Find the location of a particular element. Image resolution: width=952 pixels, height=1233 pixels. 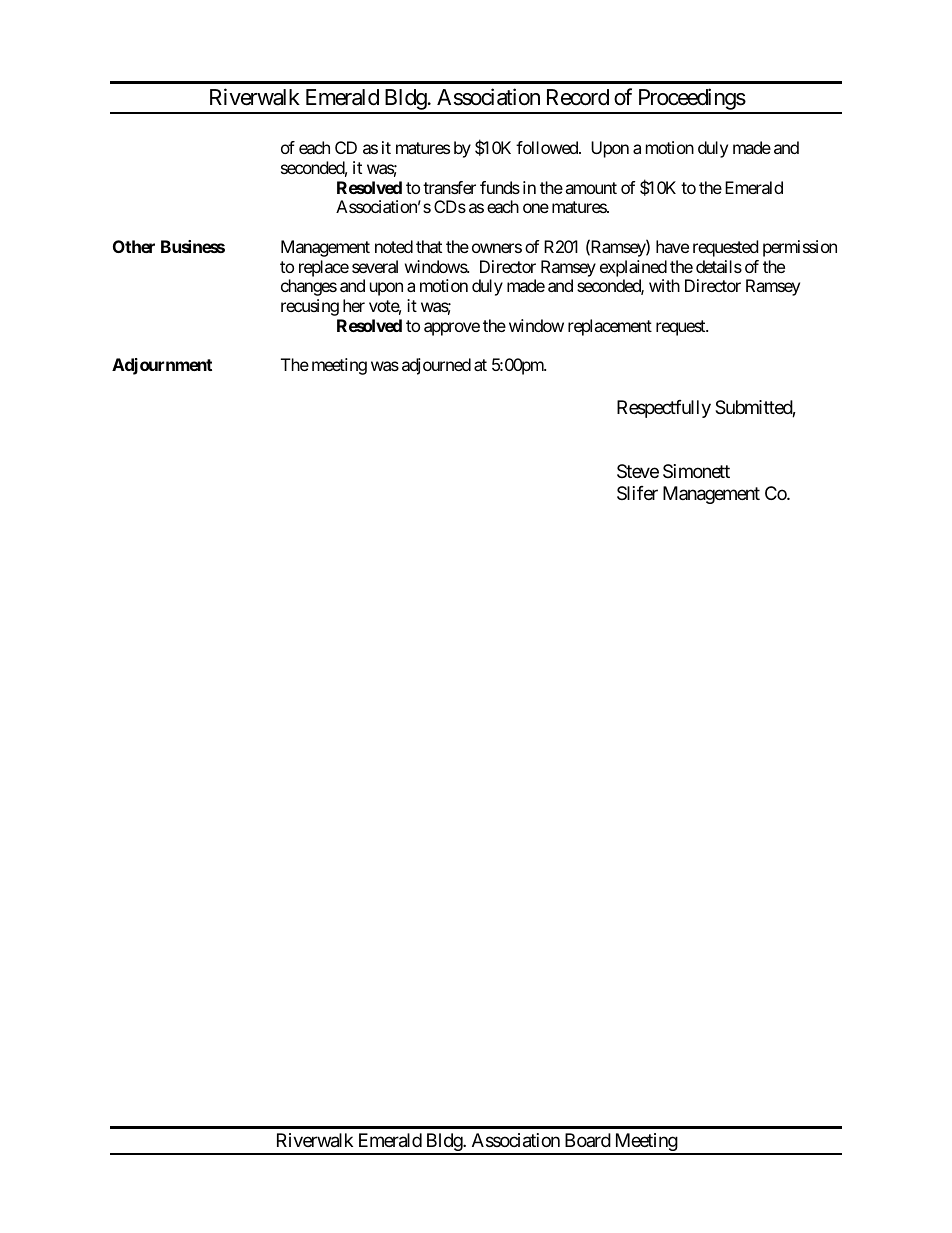

noted is located at coordinates (394, 246).
